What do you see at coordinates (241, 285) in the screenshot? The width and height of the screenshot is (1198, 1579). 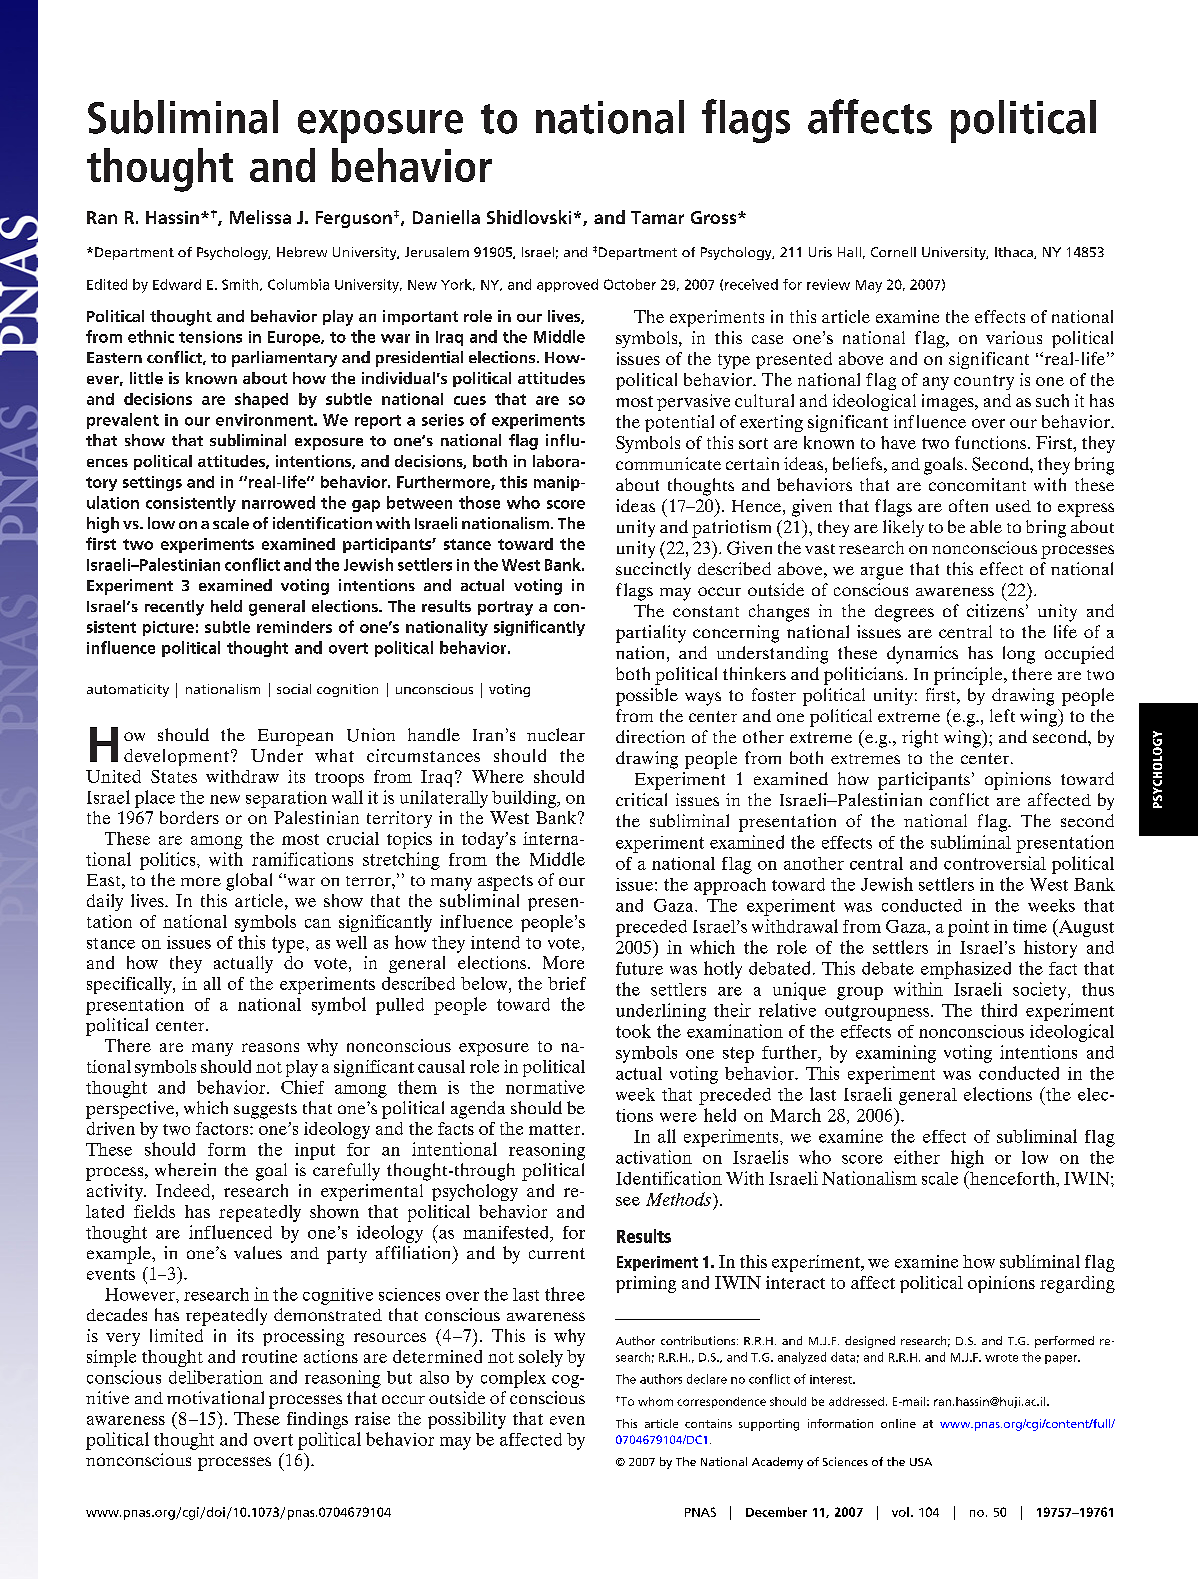 I see `Smith` at bounding box center [241, 285].
